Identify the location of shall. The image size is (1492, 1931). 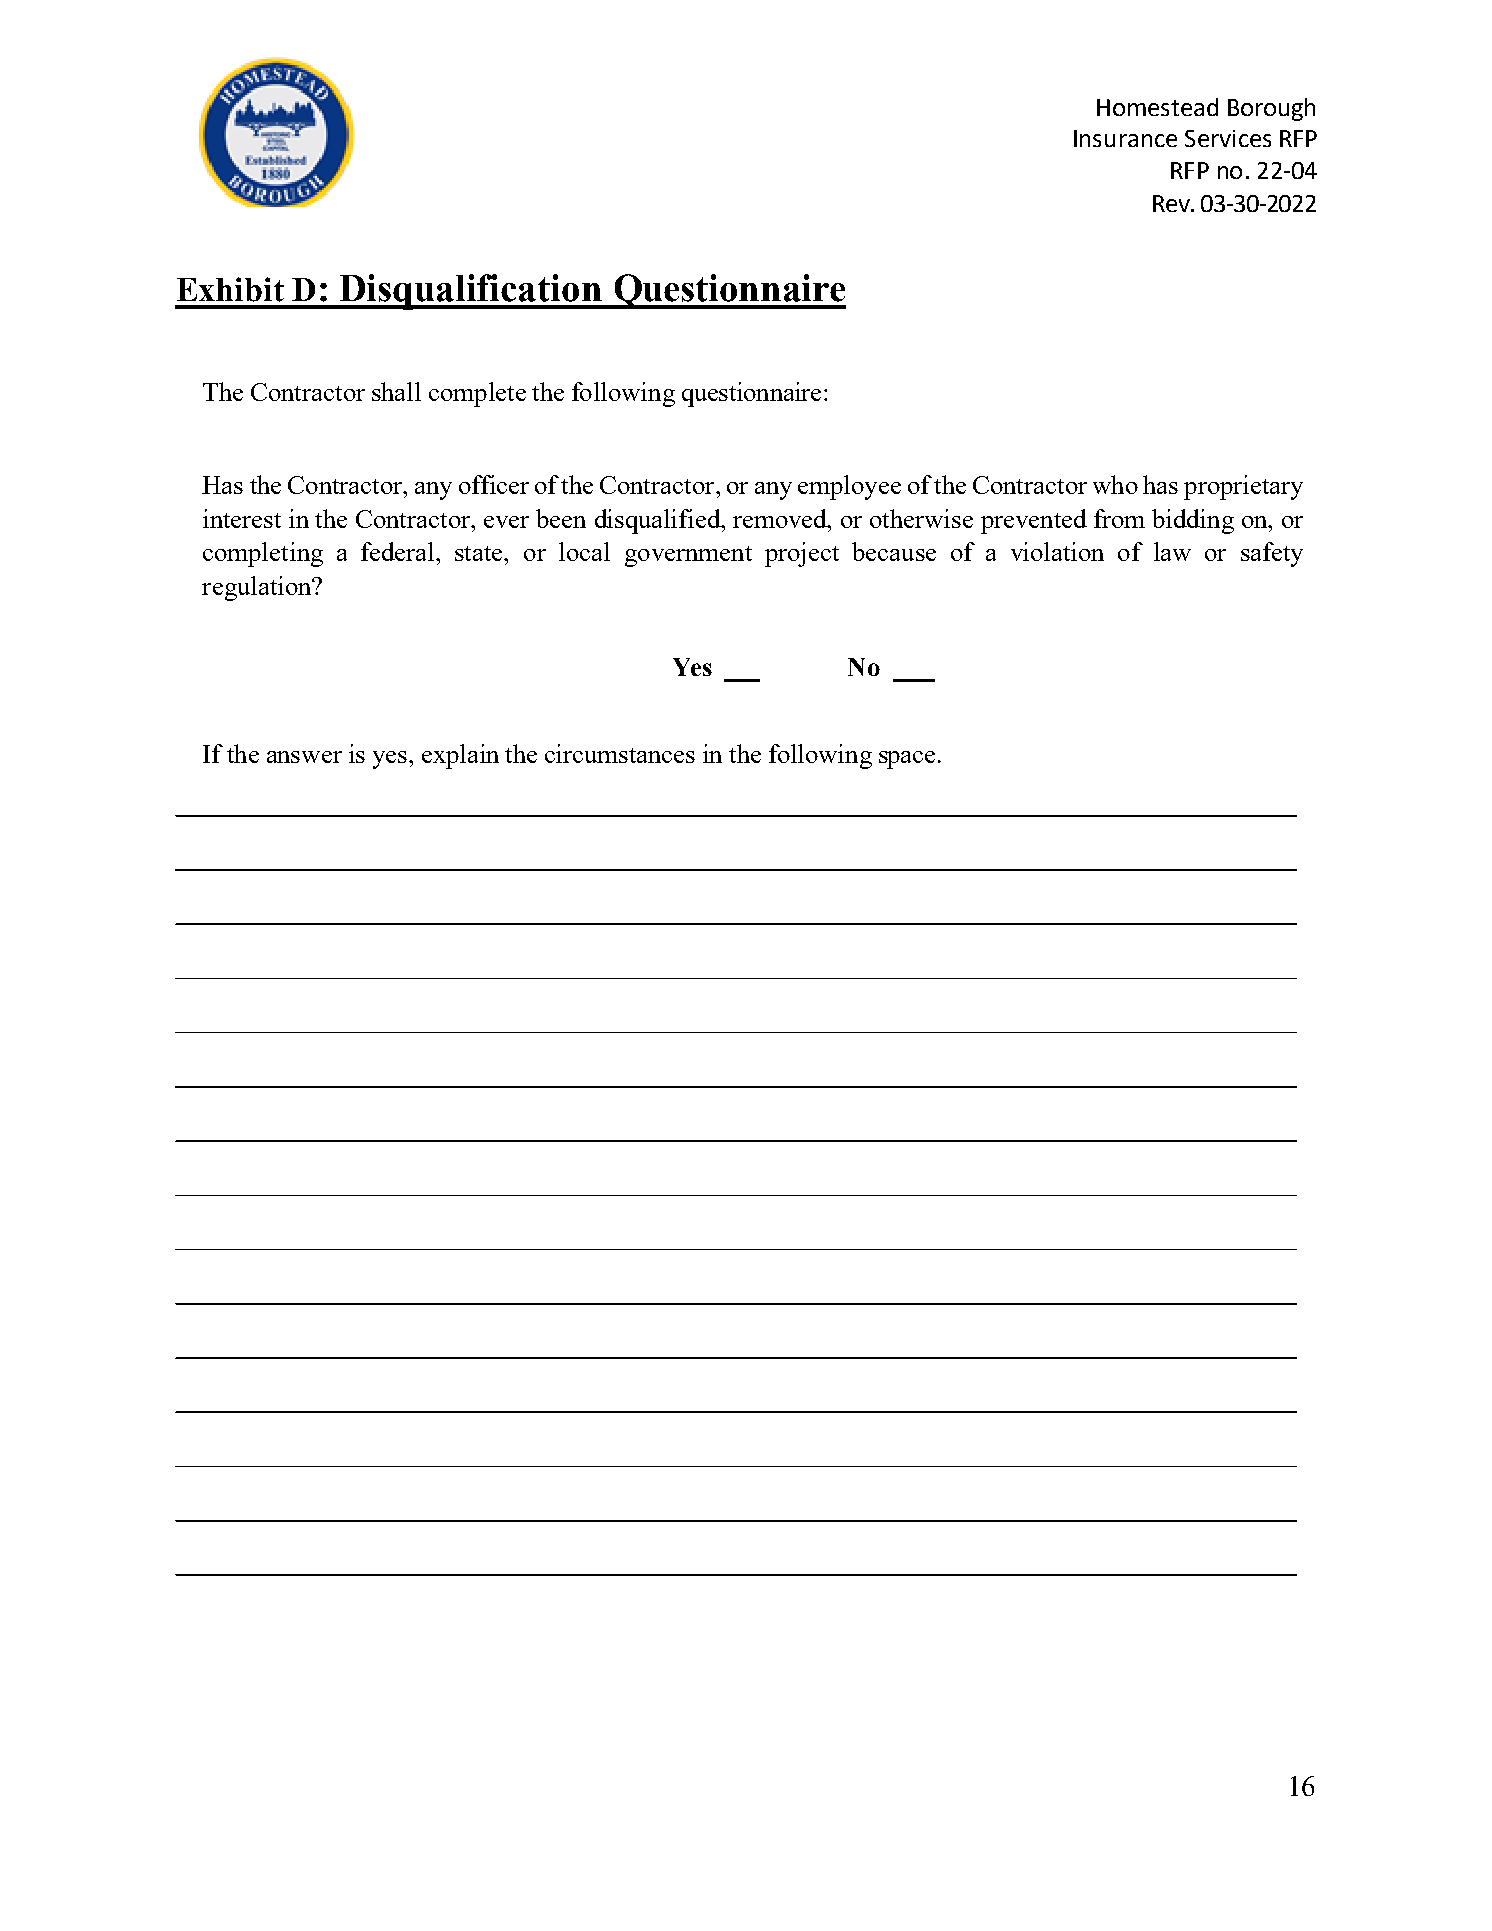
(396, 391).
